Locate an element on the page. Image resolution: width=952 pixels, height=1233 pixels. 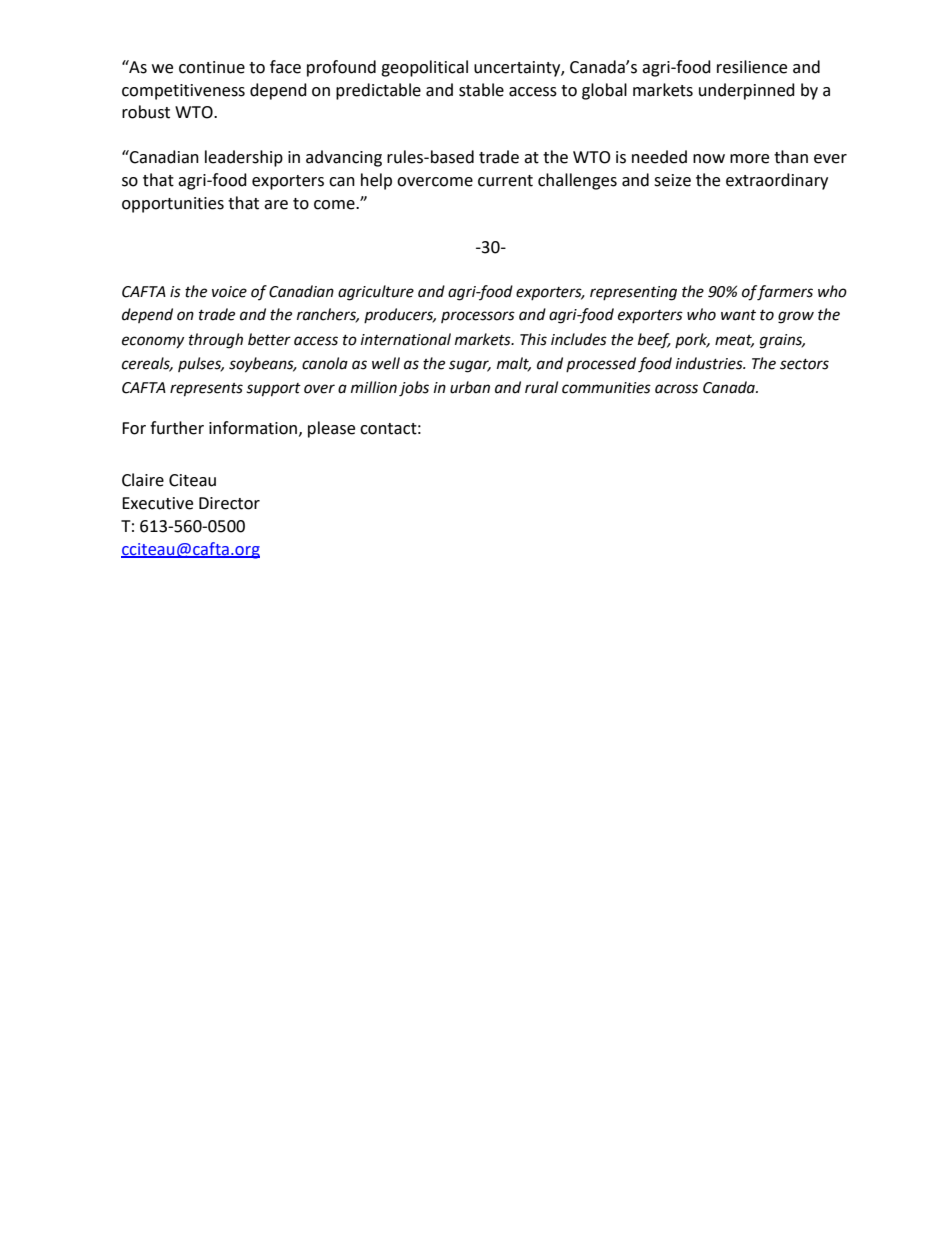
industries is located at coordinates (710, 363).
